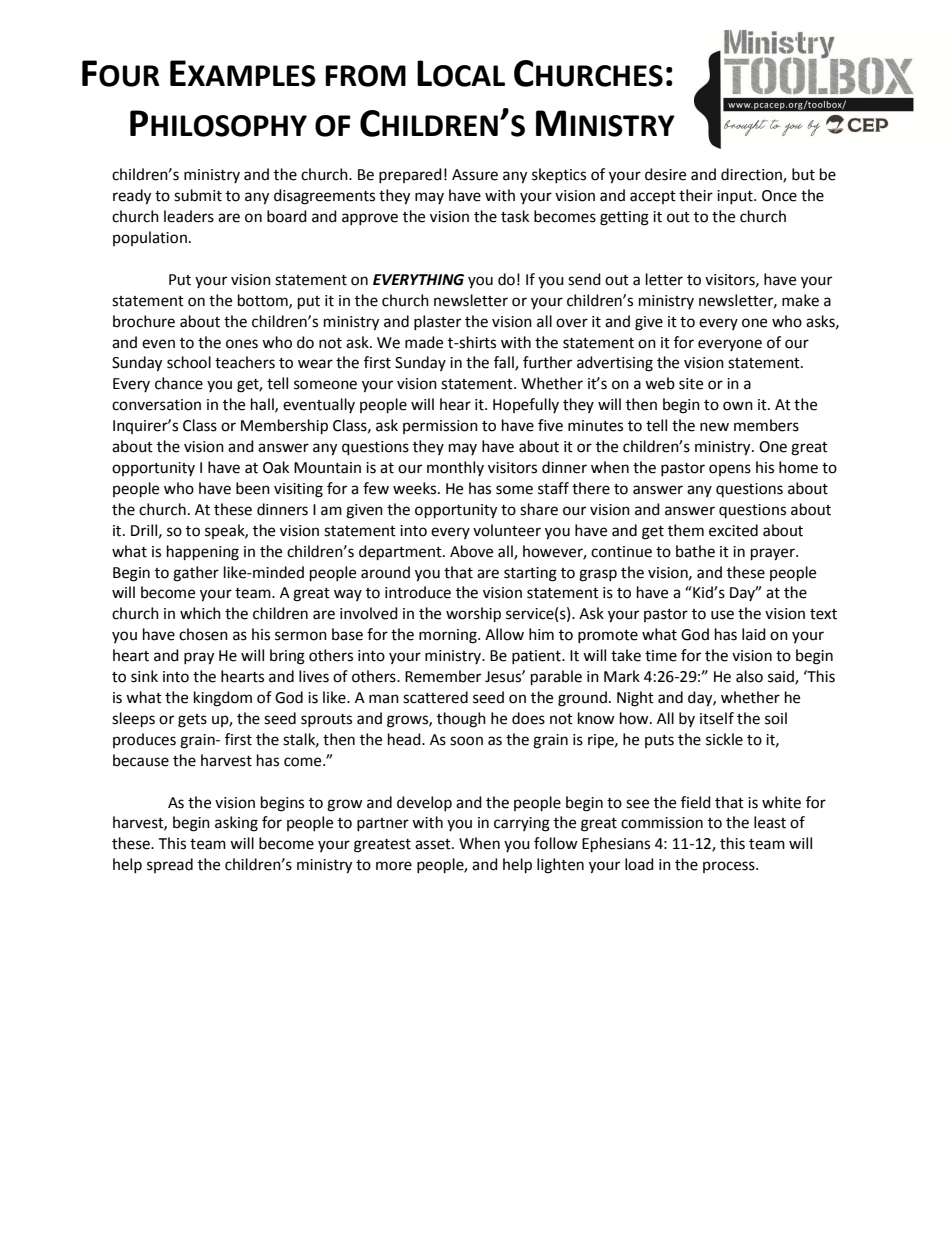 This screenshot has height=1233, width=952. I want to click on process, so click(730, 867).
